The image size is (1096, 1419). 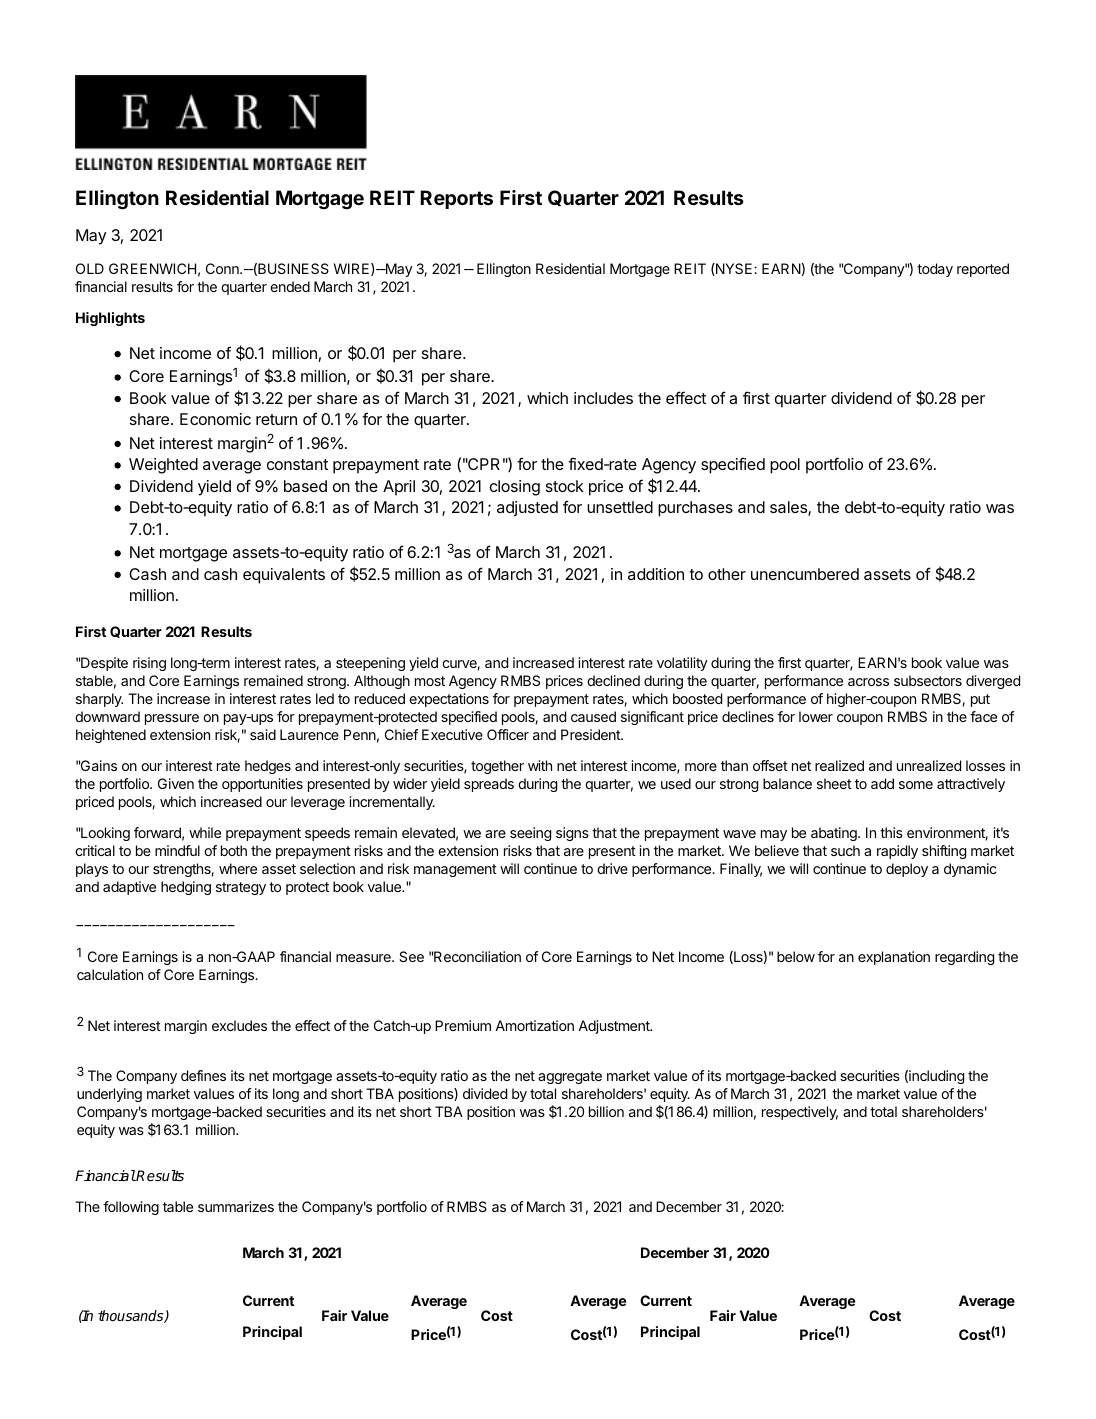 I want to click on summarizes, so click(x=236, y=1206).
